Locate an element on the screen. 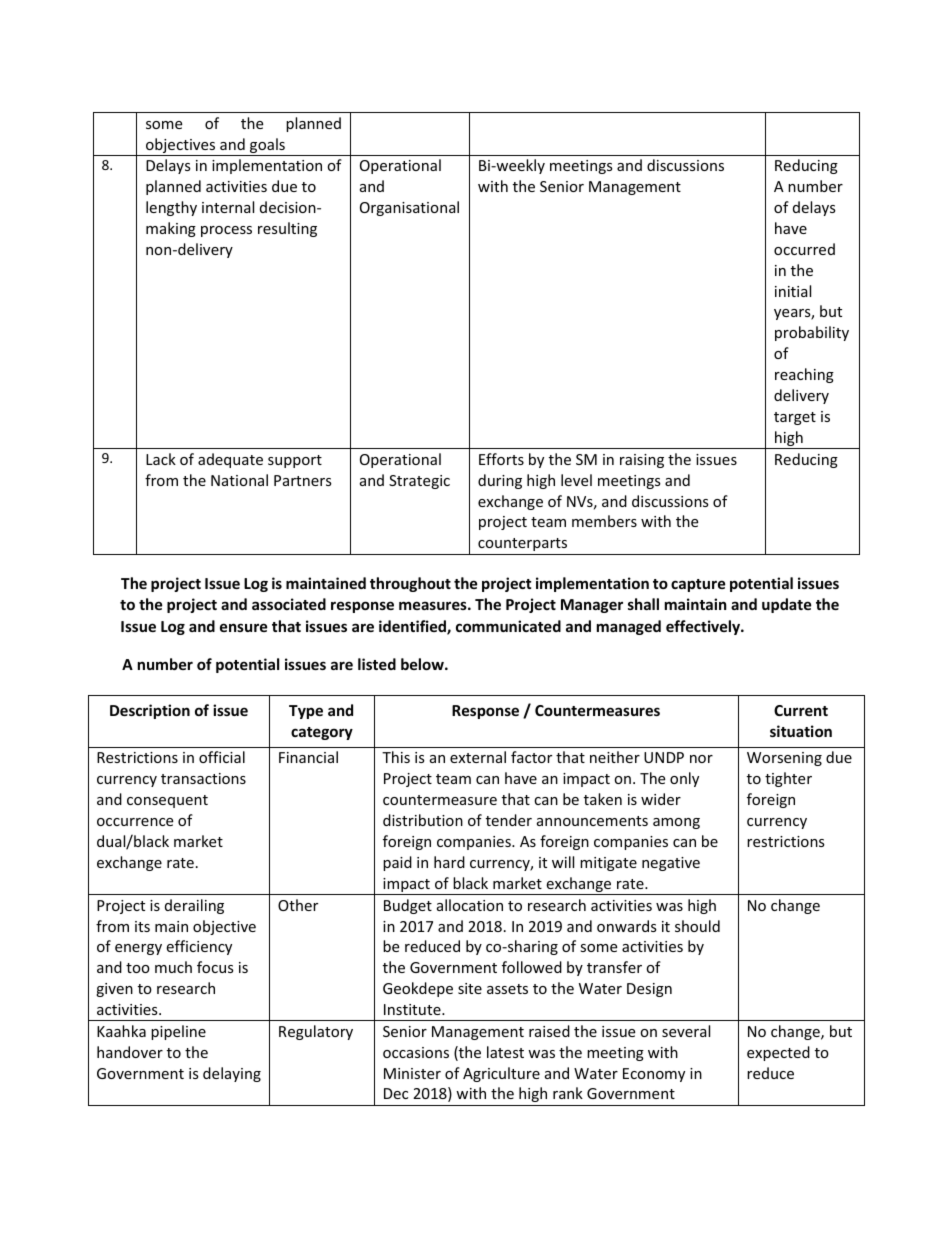 The image size is (952, 1233). Organisational is located at coordinates (409, 208).
